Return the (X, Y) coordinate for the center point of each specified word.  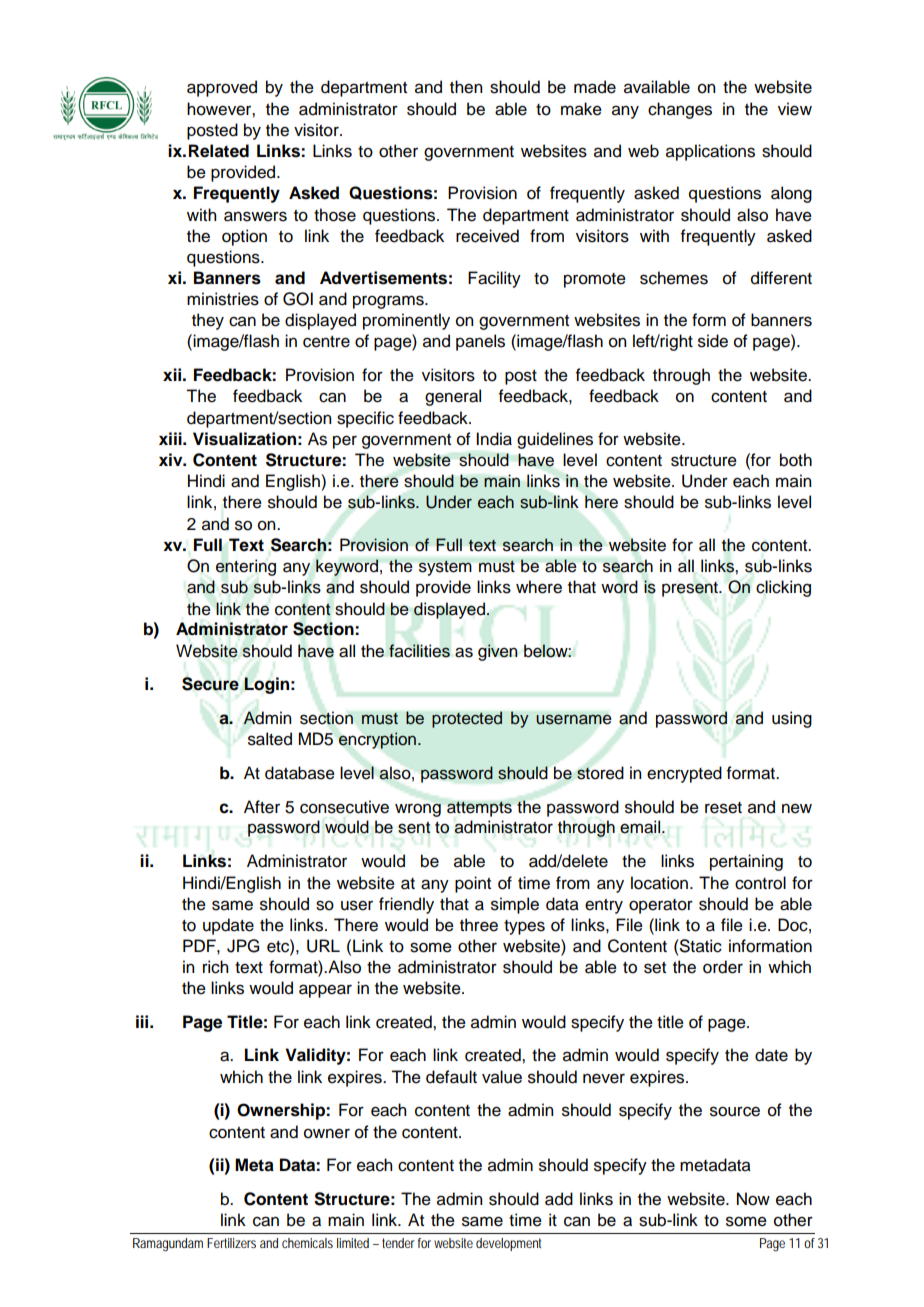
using (792, 719)
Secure (210, 684)
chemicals (307, 1243)
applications (710, 152)
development (508, 1244)
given (498, 652)
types (524, 927)
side (713, 341)
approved (222, 88)
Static (700, 946)
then (466, 87)
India (494, 439)
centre (326, 342)
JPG (243, 946)
